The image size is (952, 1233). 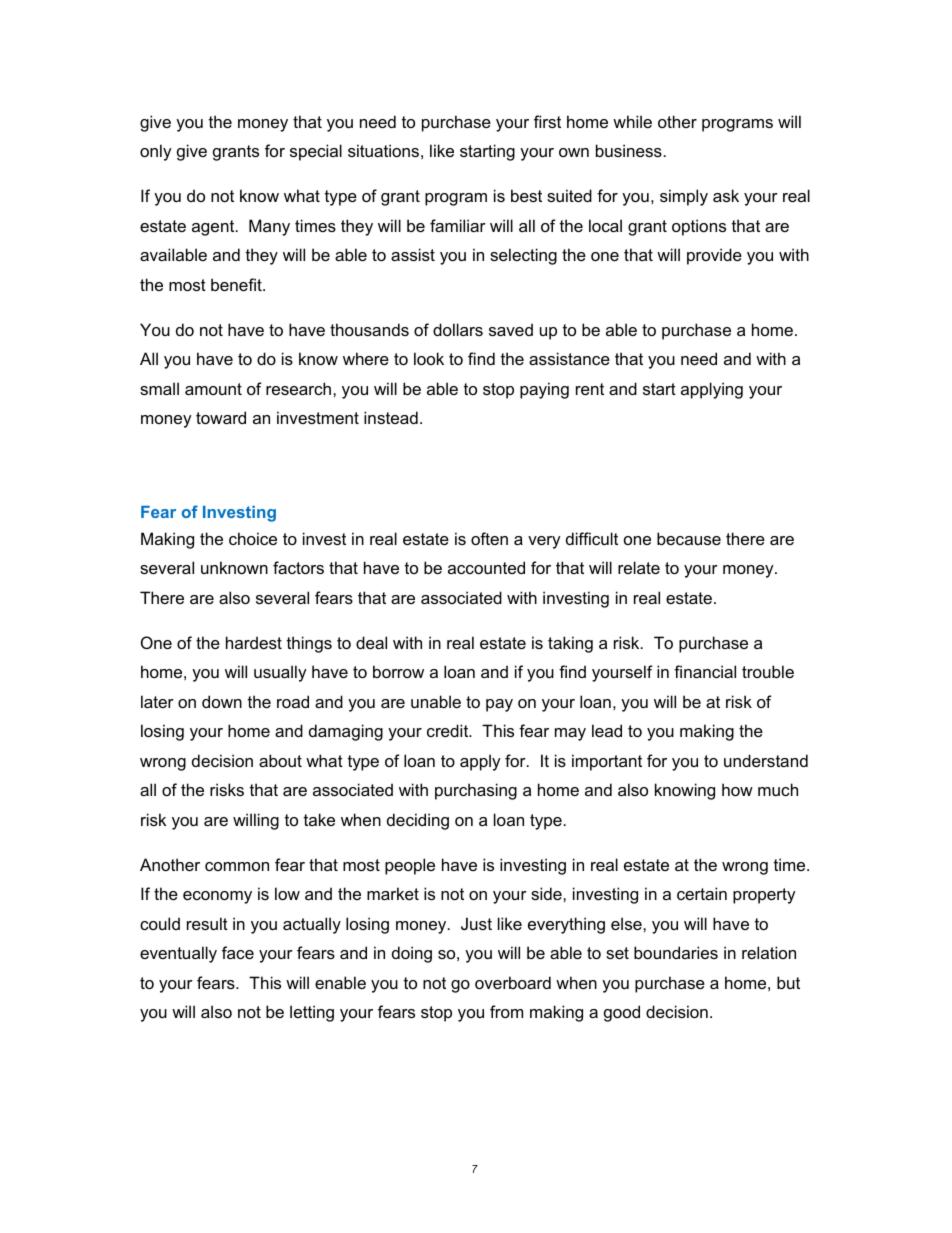 What do you see at coordinates (547, 121) in the document?
I see `first` at bounding box center [547, 121].
